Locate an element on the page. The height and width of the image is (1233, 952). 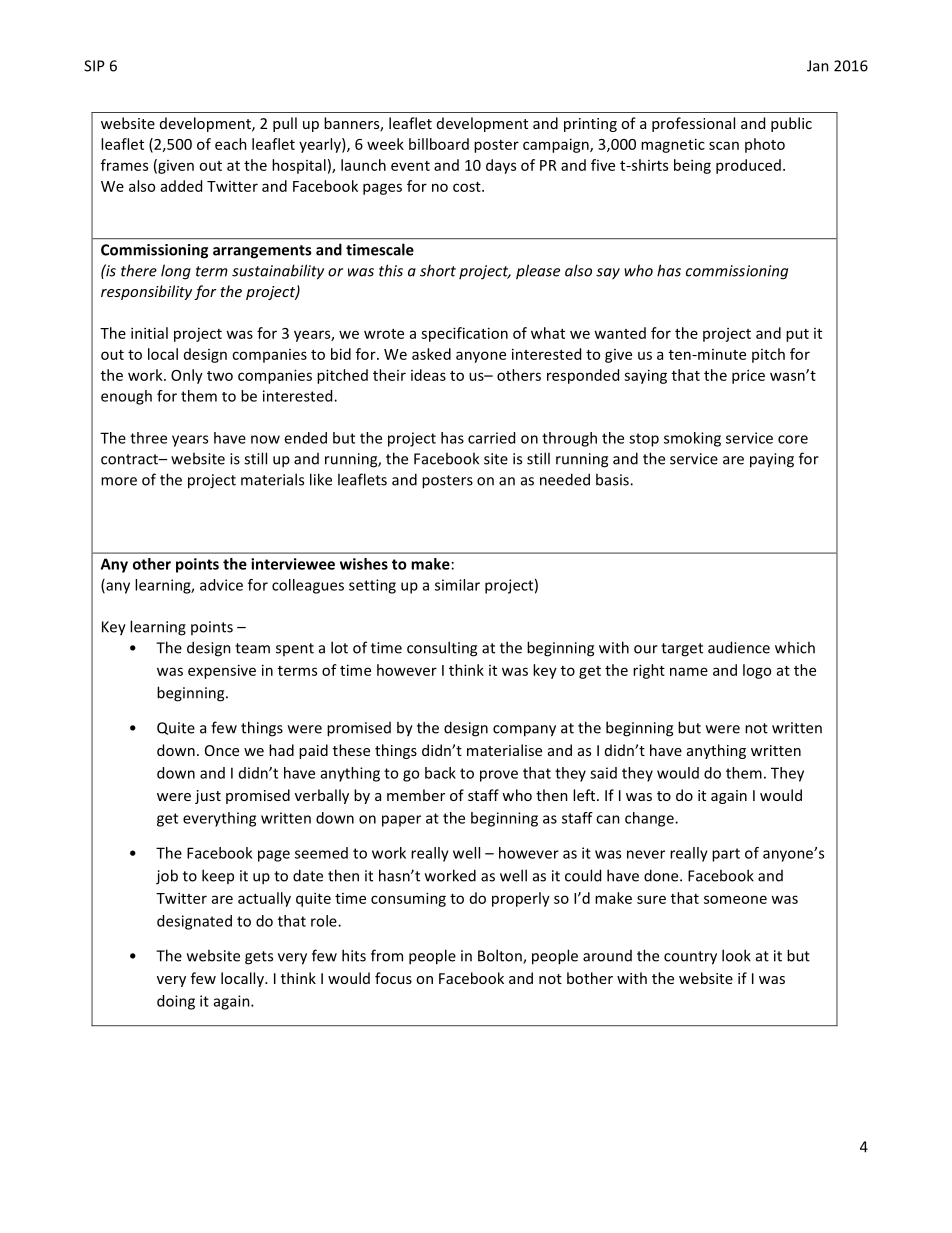
each is located at coordinates (231, 144).
